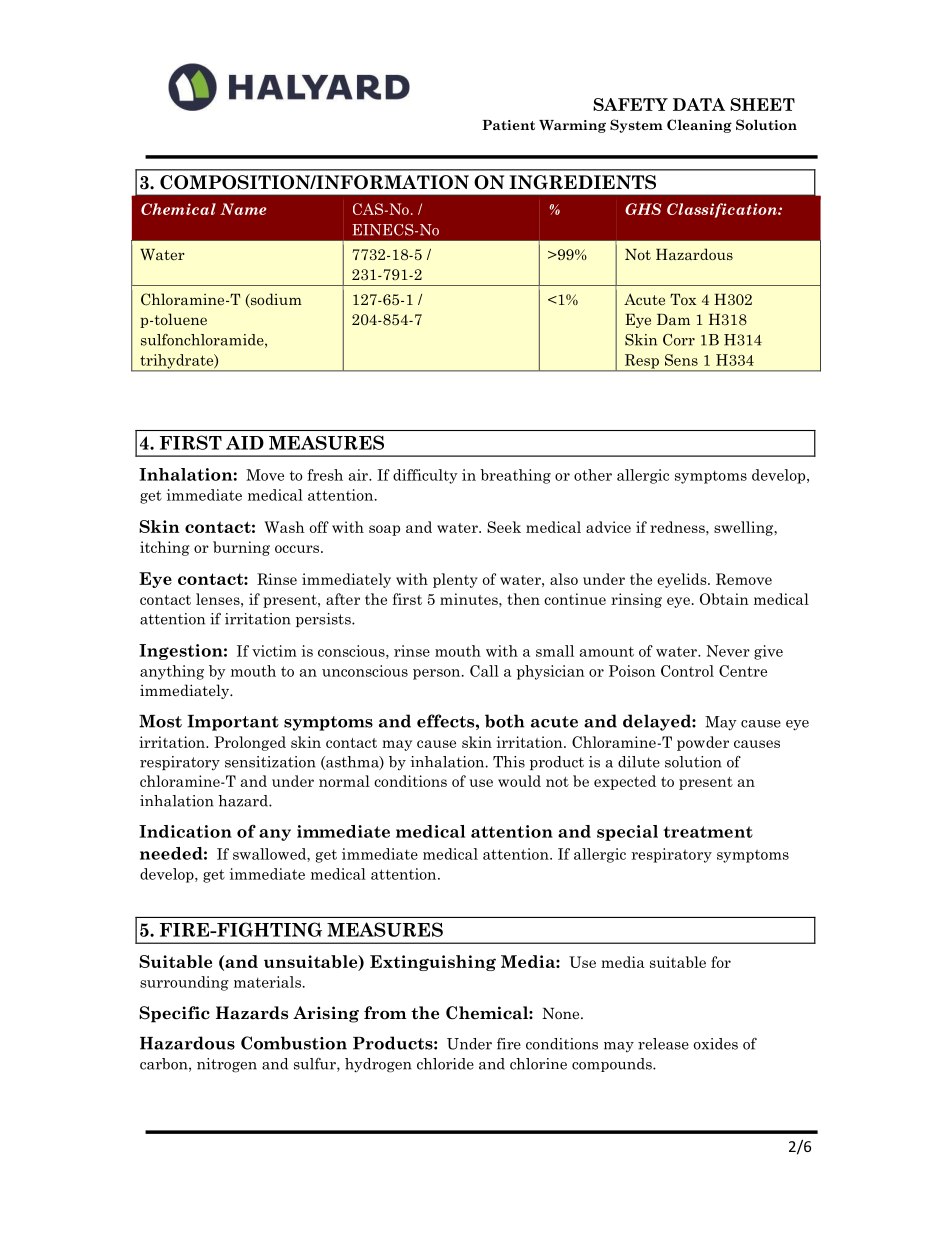 The image size is (952, 1233). What do you see at coordinates (425, 476) in the screenshot?
I see `difficulty` at bounding box center [425, 476].
